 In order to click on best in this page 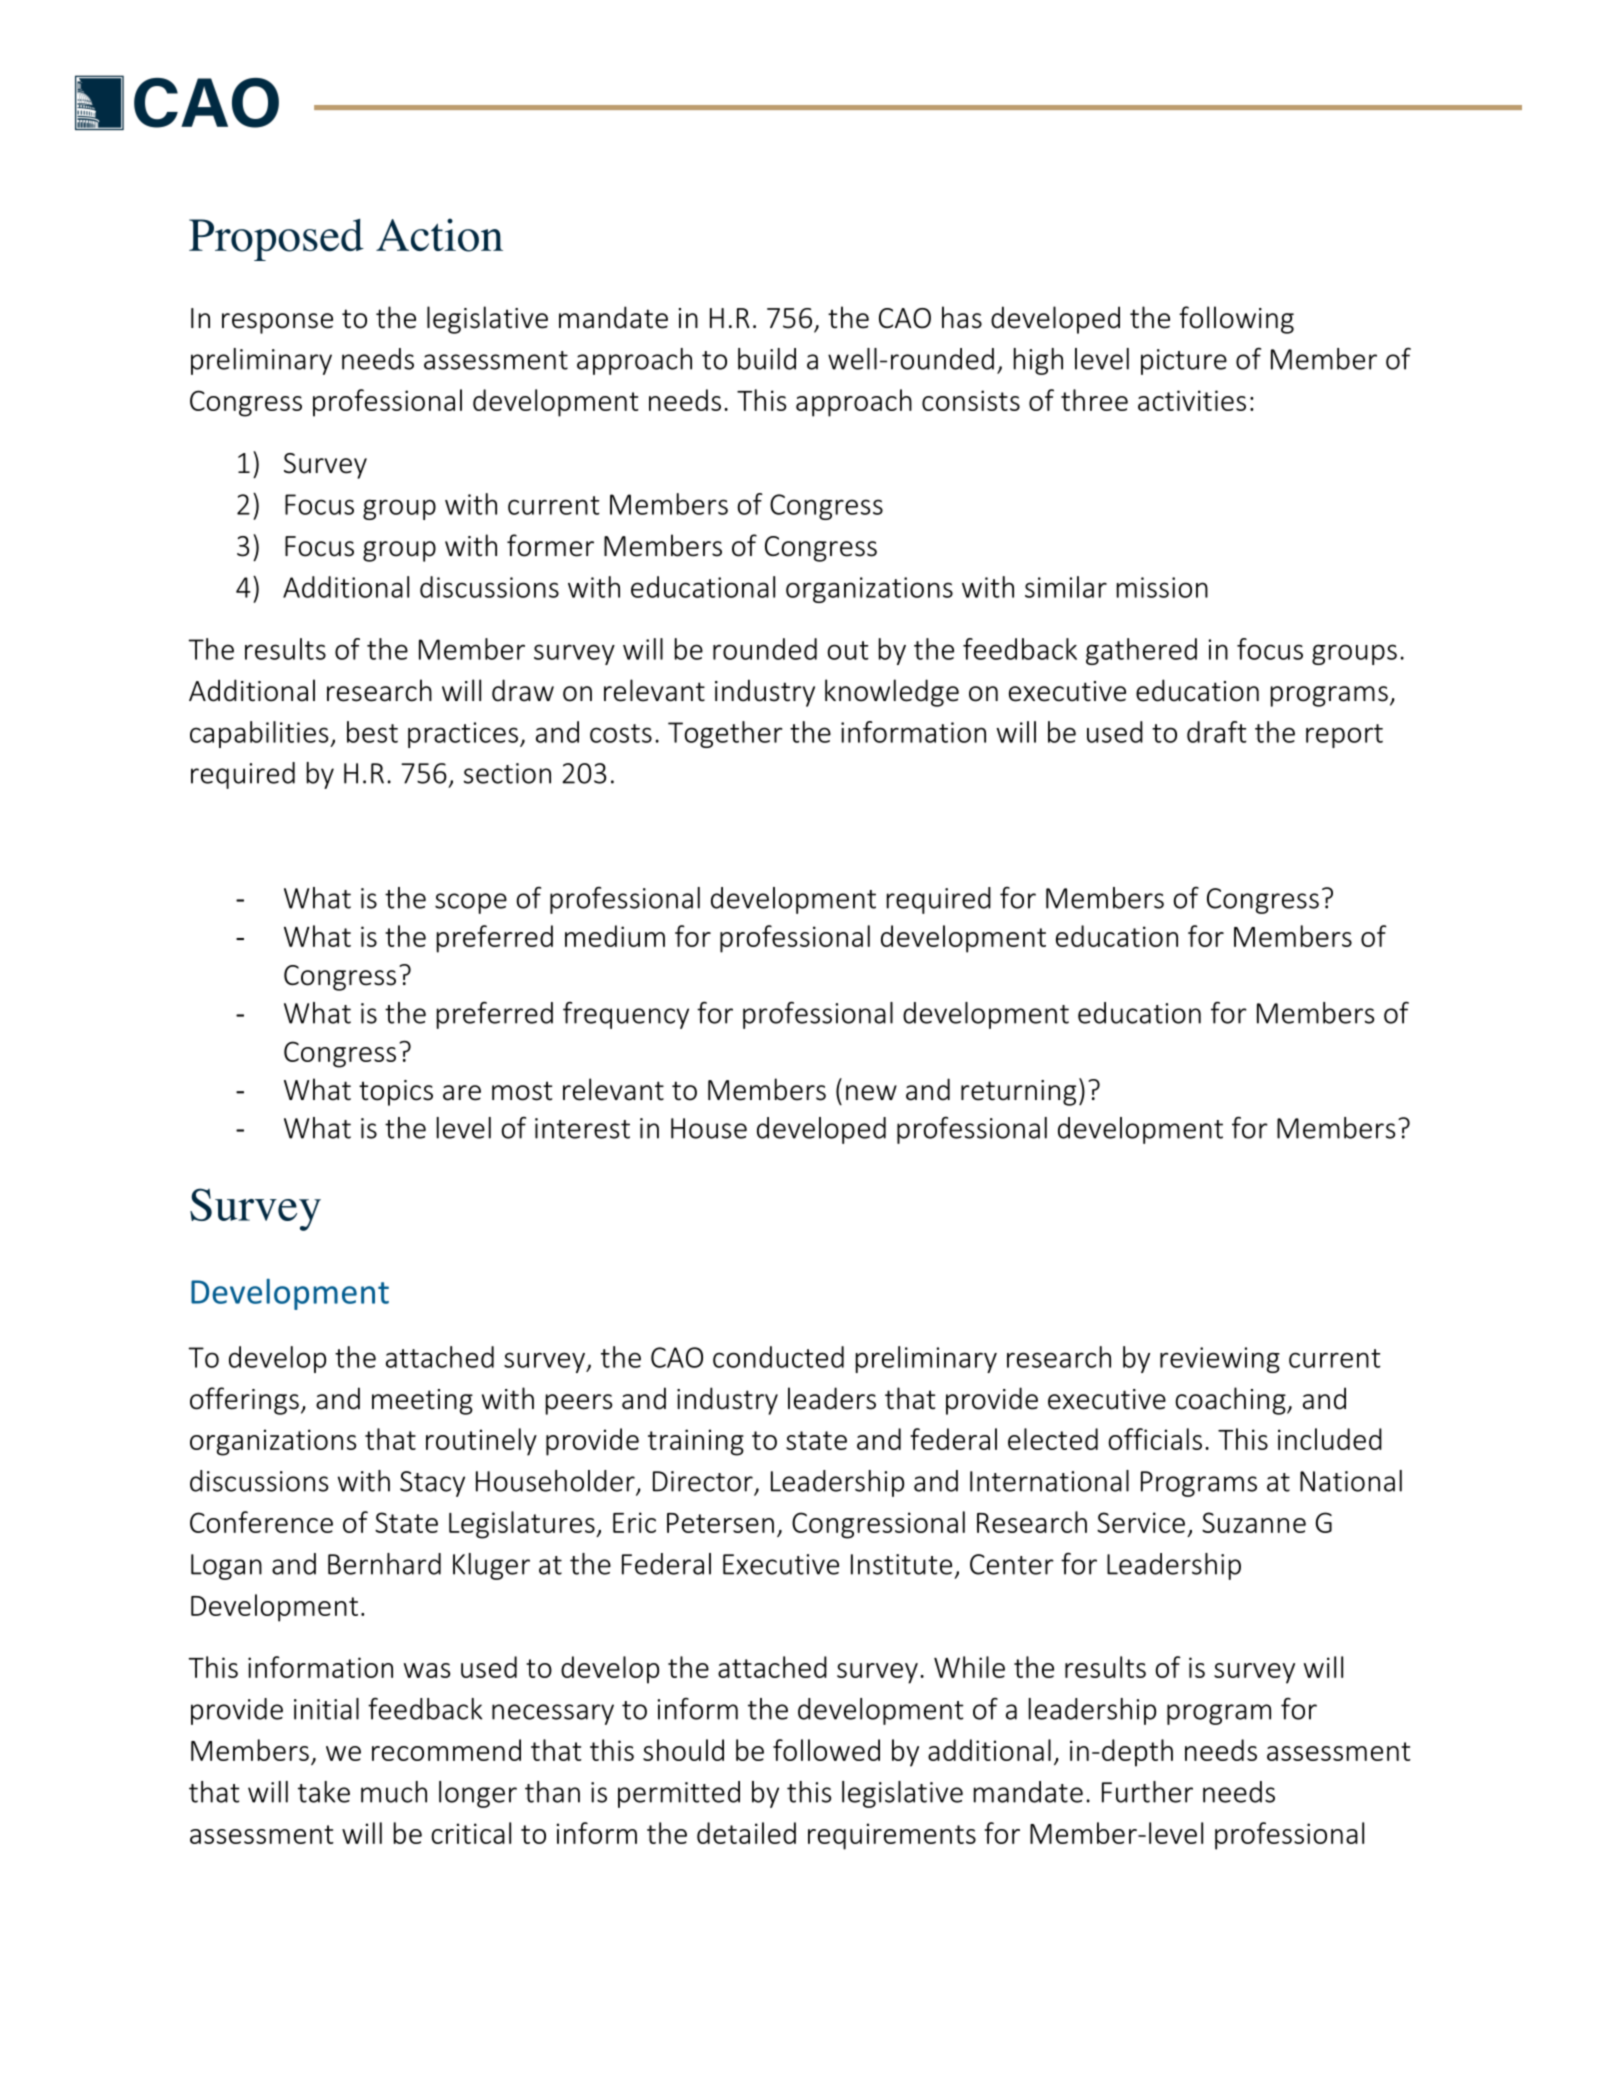, I will do `click(372, 732)`.
